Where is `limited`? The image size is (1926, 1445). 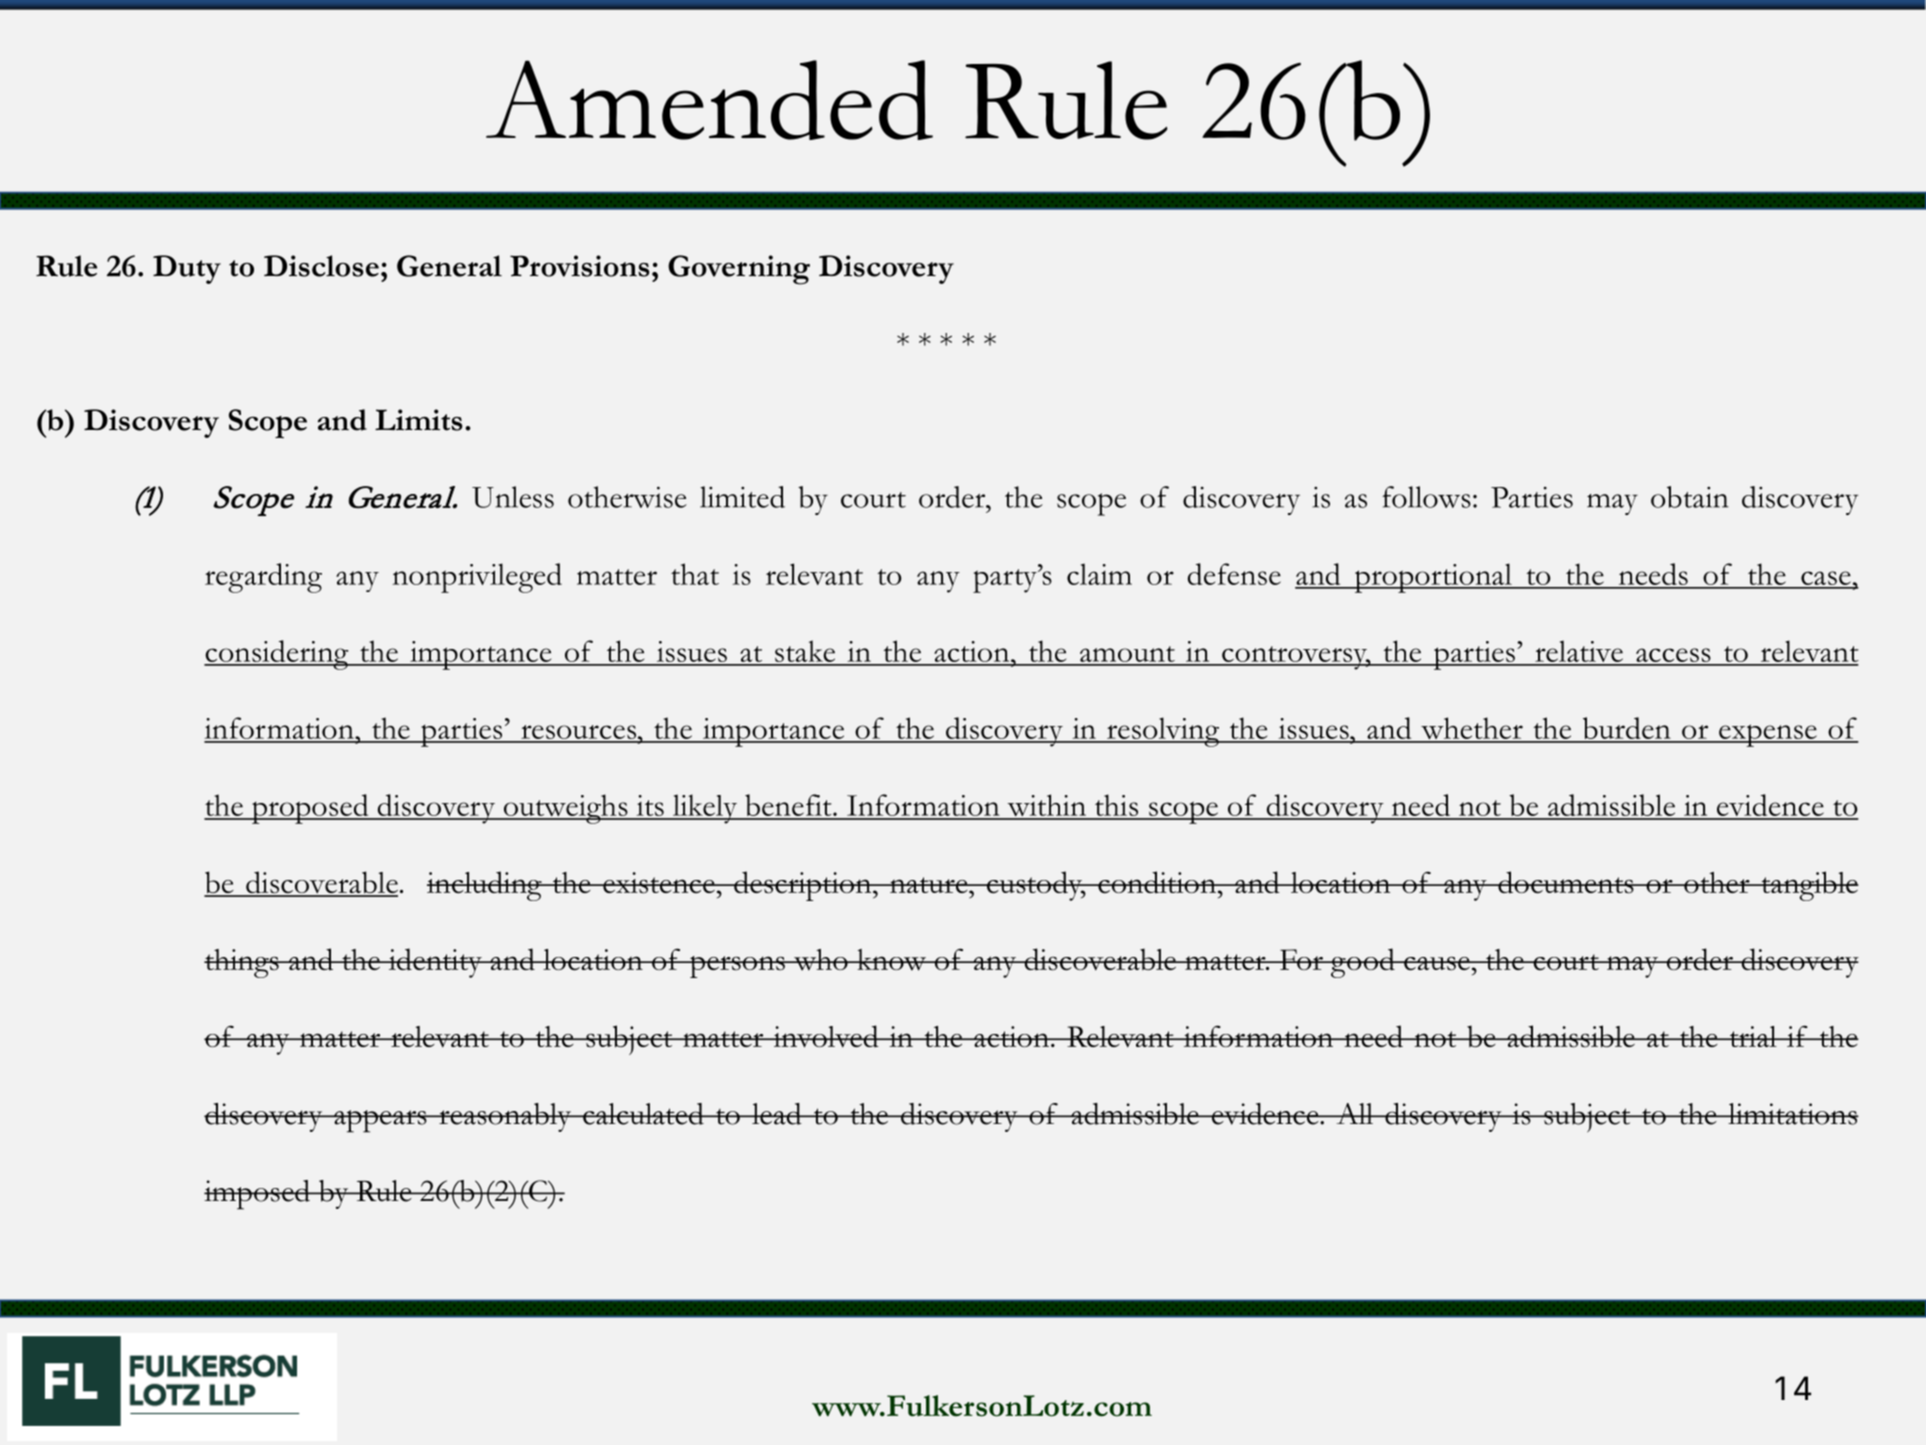
limited is located at coordinates (742, 497).
